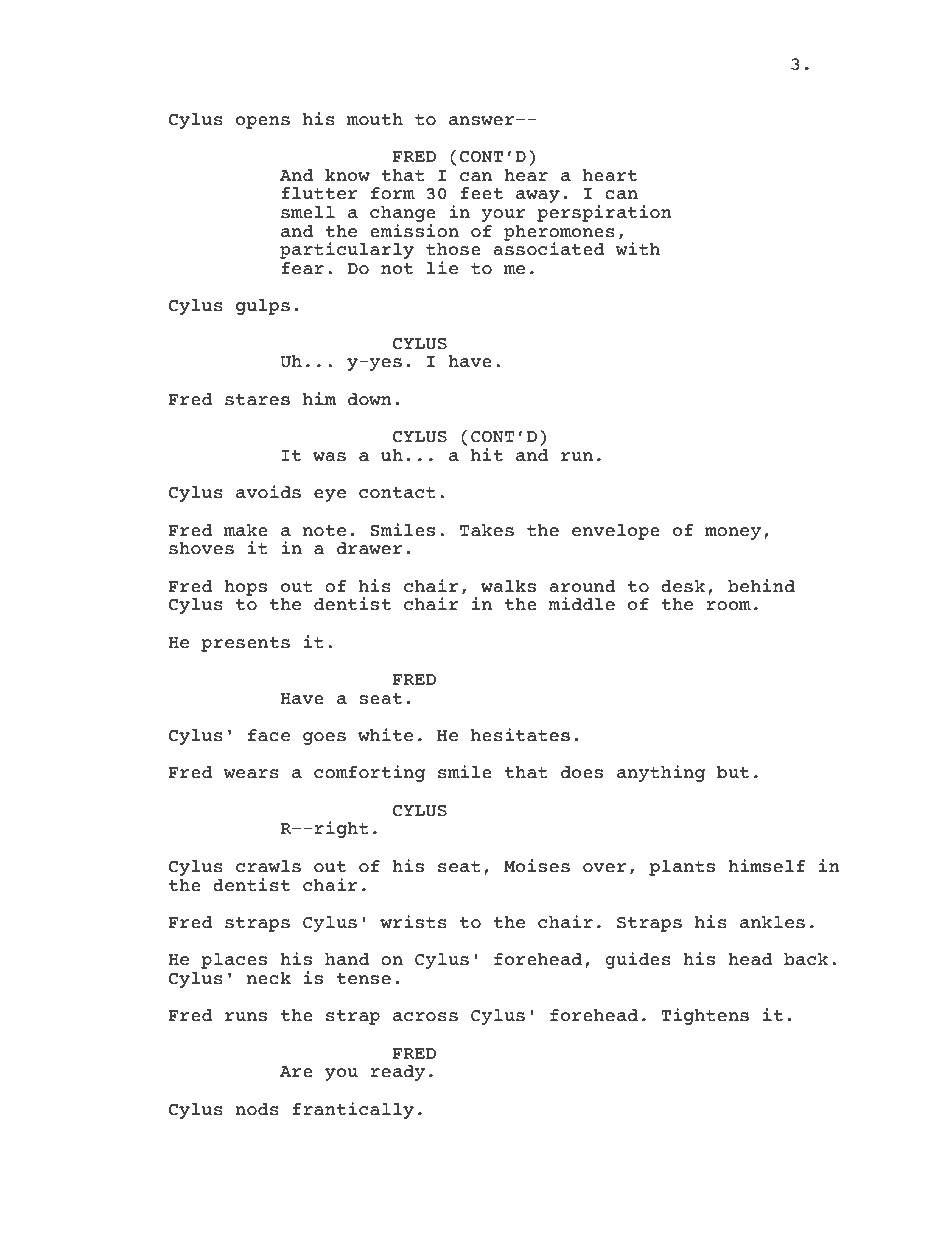  What do you see at coordinates (728, 606) in the page?
I see `room` at bounding box center [728, 606].
